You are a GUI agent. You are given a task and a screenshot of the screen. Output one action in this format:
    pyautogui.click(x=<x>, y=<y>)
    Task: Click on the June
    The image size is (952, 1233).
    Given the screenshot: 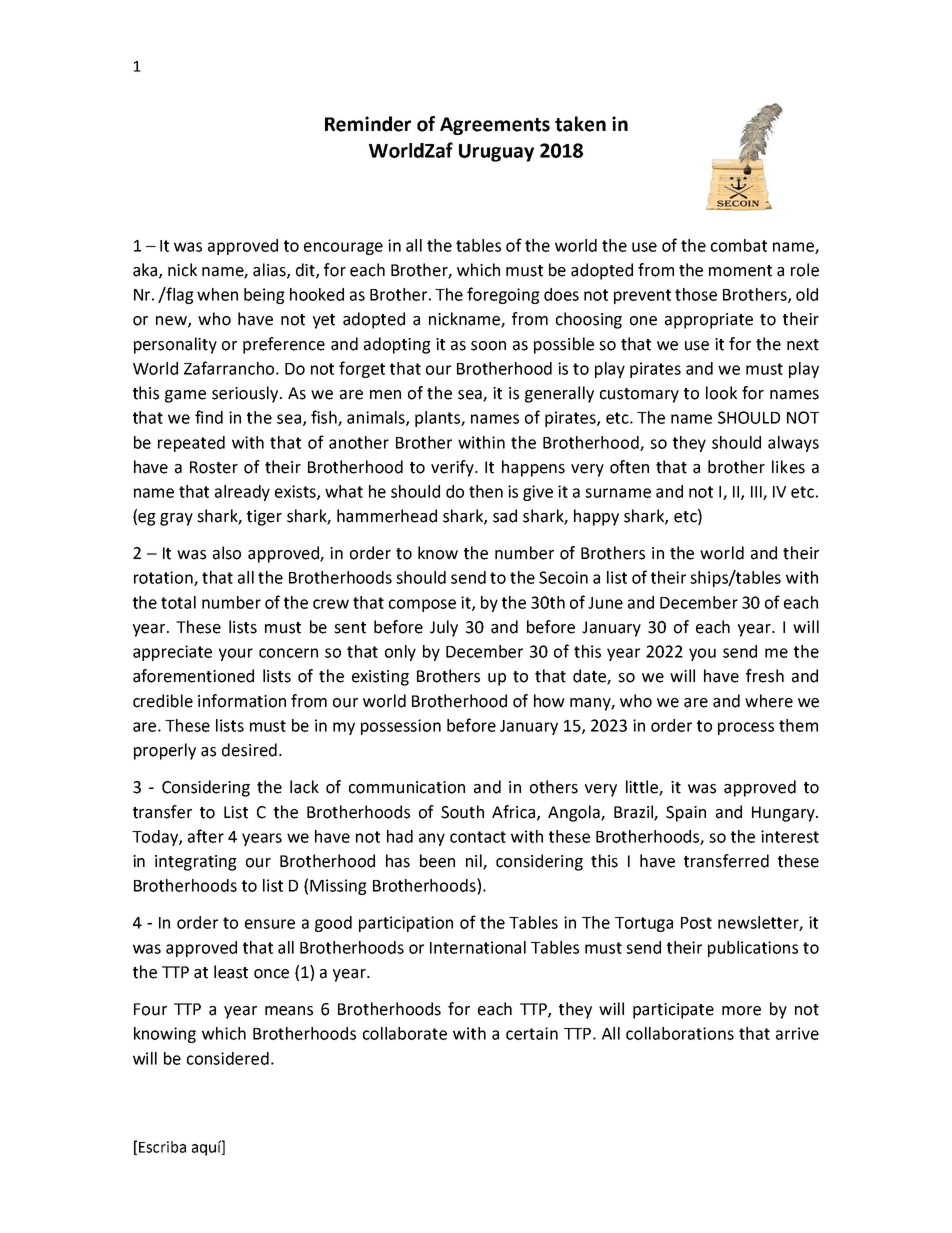 What is the action you would take?
    pyautogui.click(x=605, y=603)
